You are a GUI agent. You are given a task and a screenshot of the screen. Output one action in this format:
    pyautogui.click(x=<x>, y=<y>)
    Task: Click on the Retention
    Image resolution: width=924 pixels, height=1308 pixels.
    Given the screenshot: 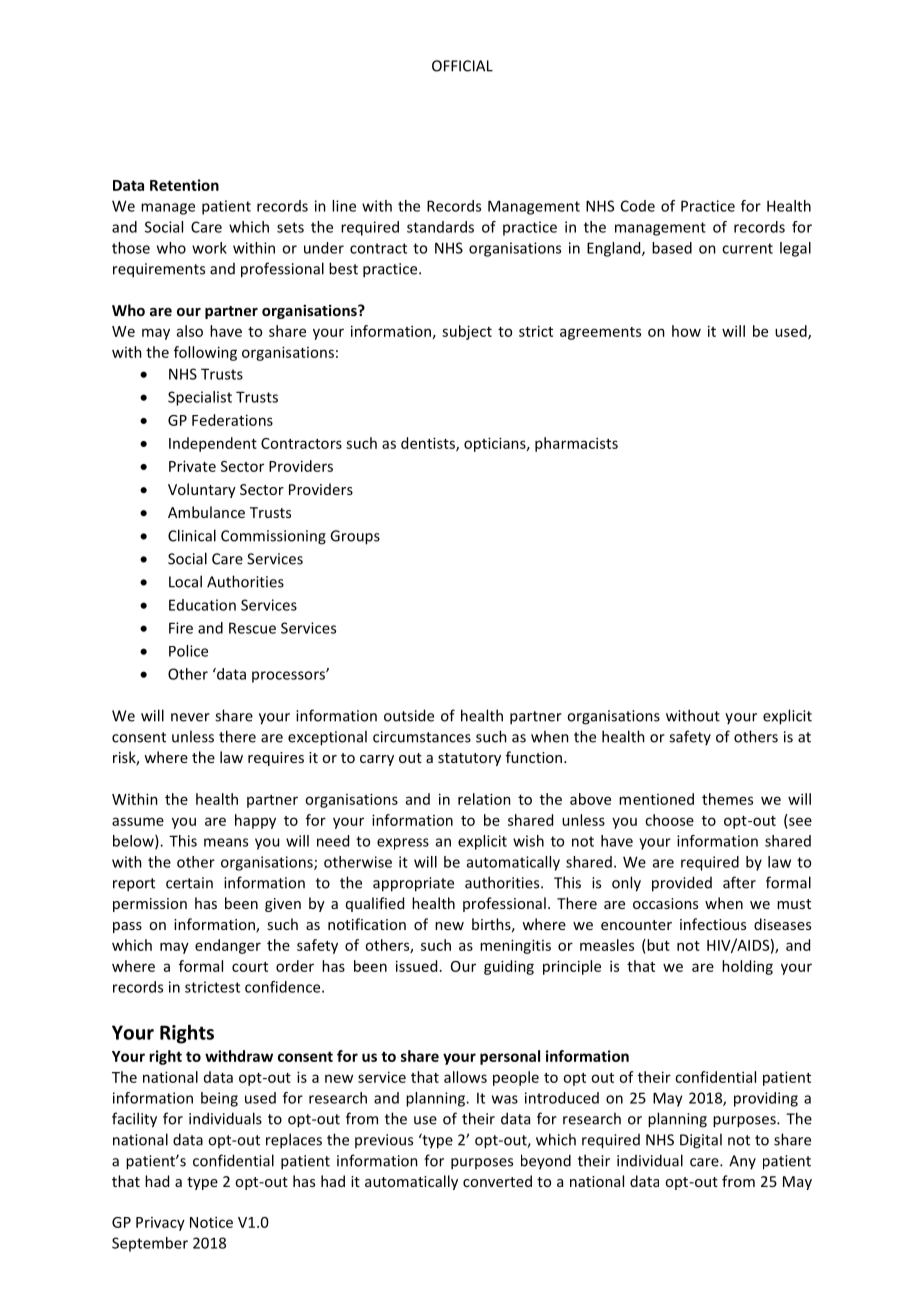 What is the action you would take?
    pyautogui.click(x=184, y=185)
